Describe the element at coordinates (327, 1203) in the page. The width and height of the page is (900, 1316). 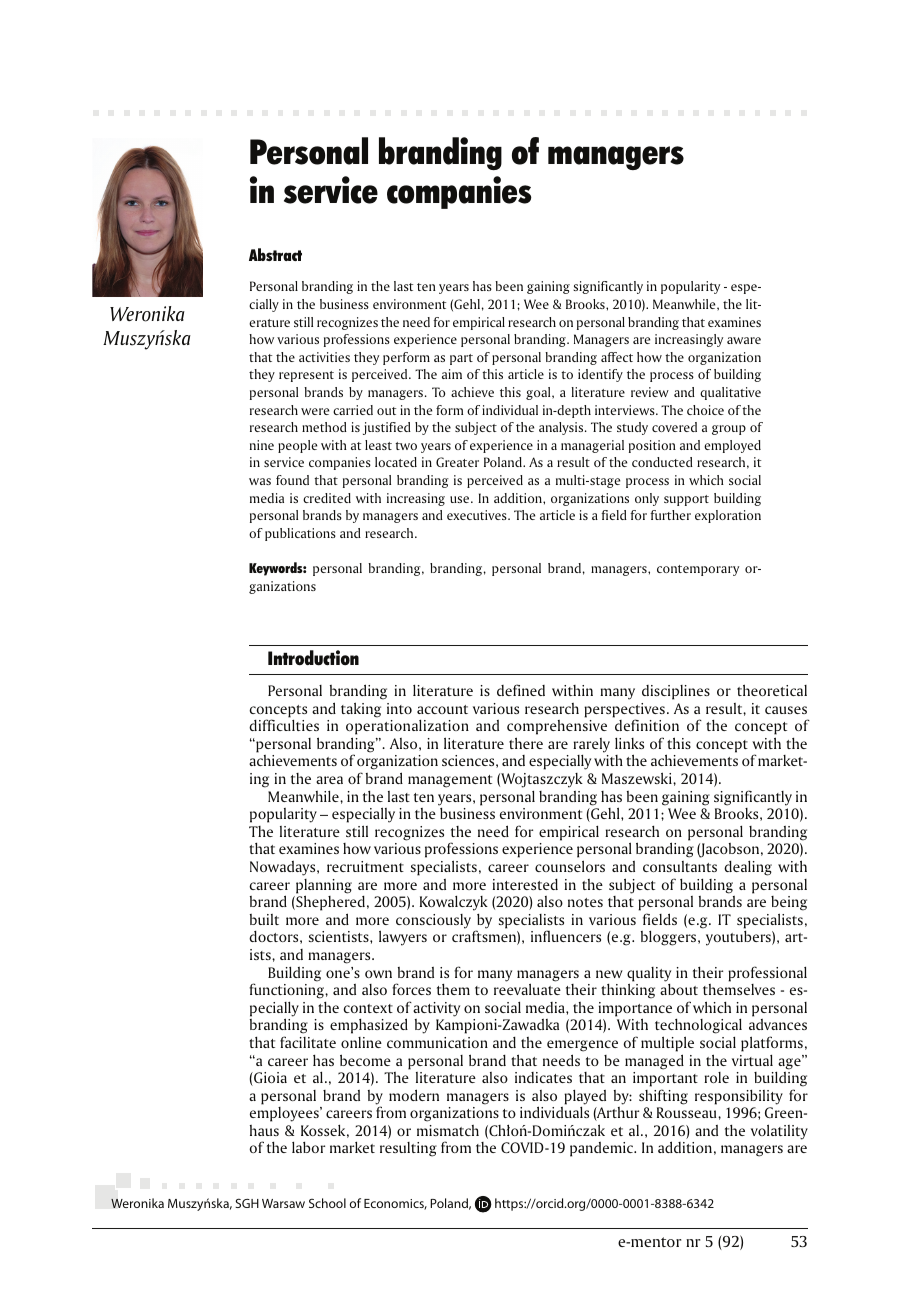
I see `School` at that location.
